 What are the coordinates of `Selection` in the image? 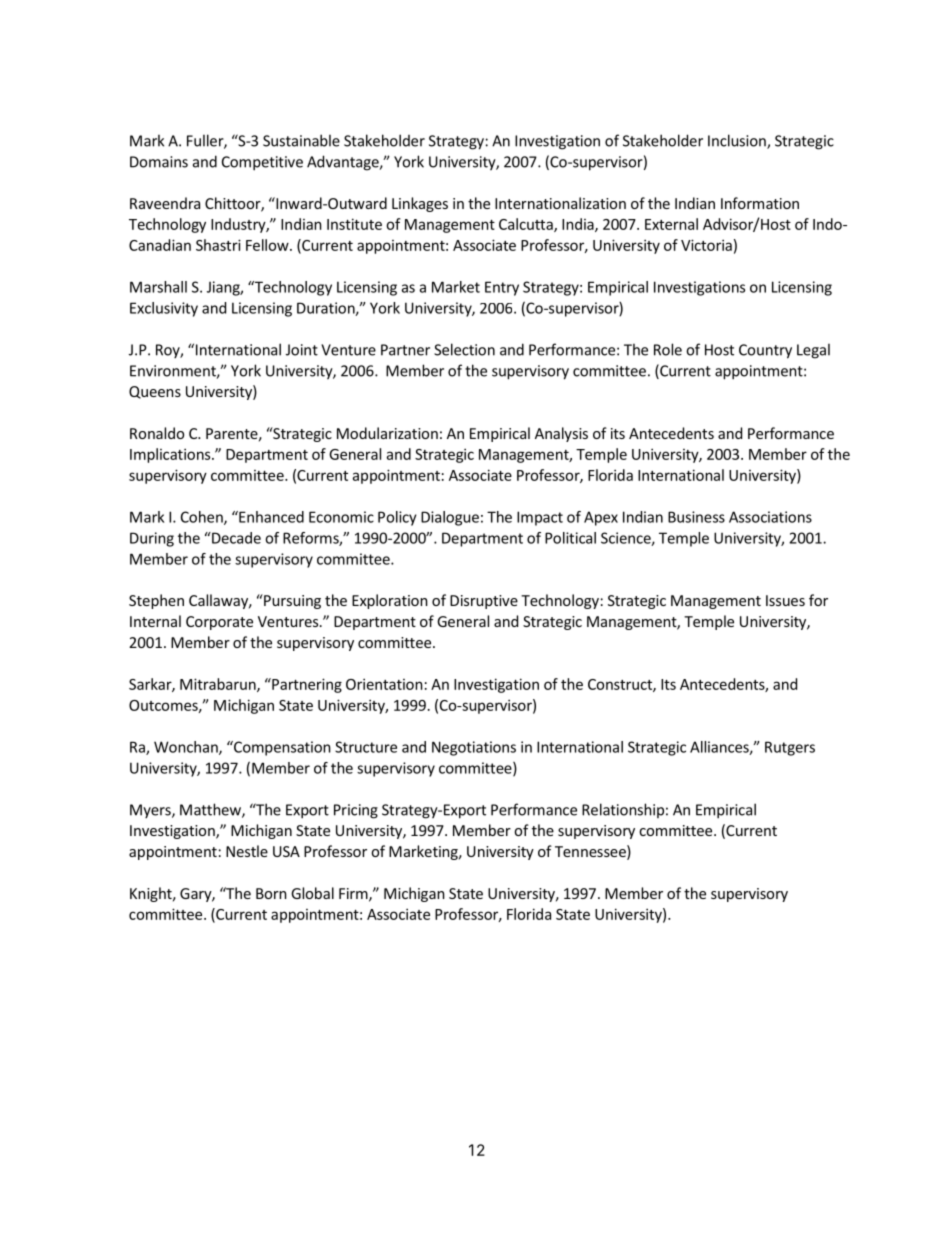 It's located at (464, 349).
